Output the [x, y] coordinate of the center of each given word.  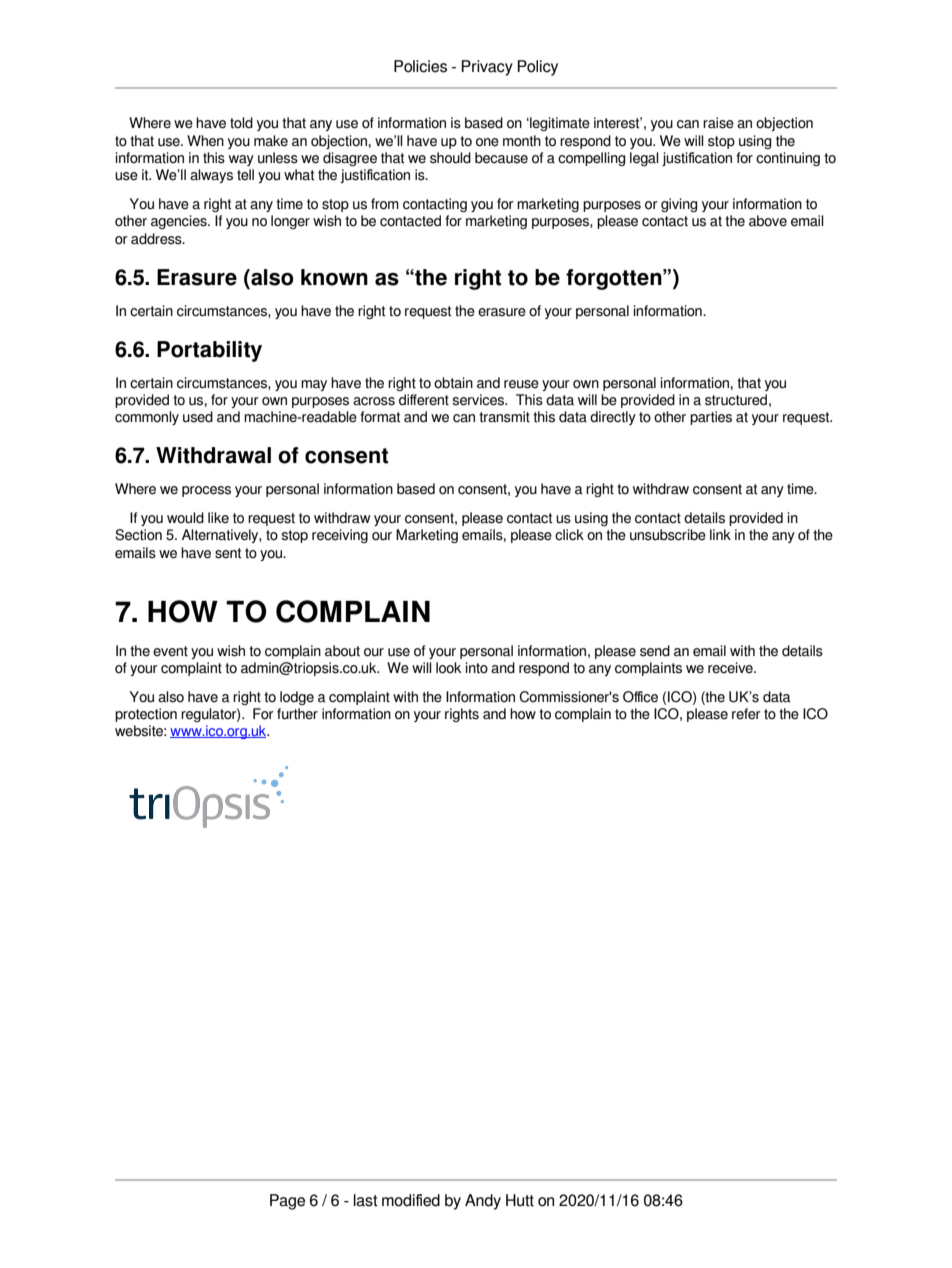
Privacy [487, 68]
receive [731, 668]
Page [287, 1202]
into [477, 668]
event [170, 651]
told [241, 123]
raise [718, 123]
